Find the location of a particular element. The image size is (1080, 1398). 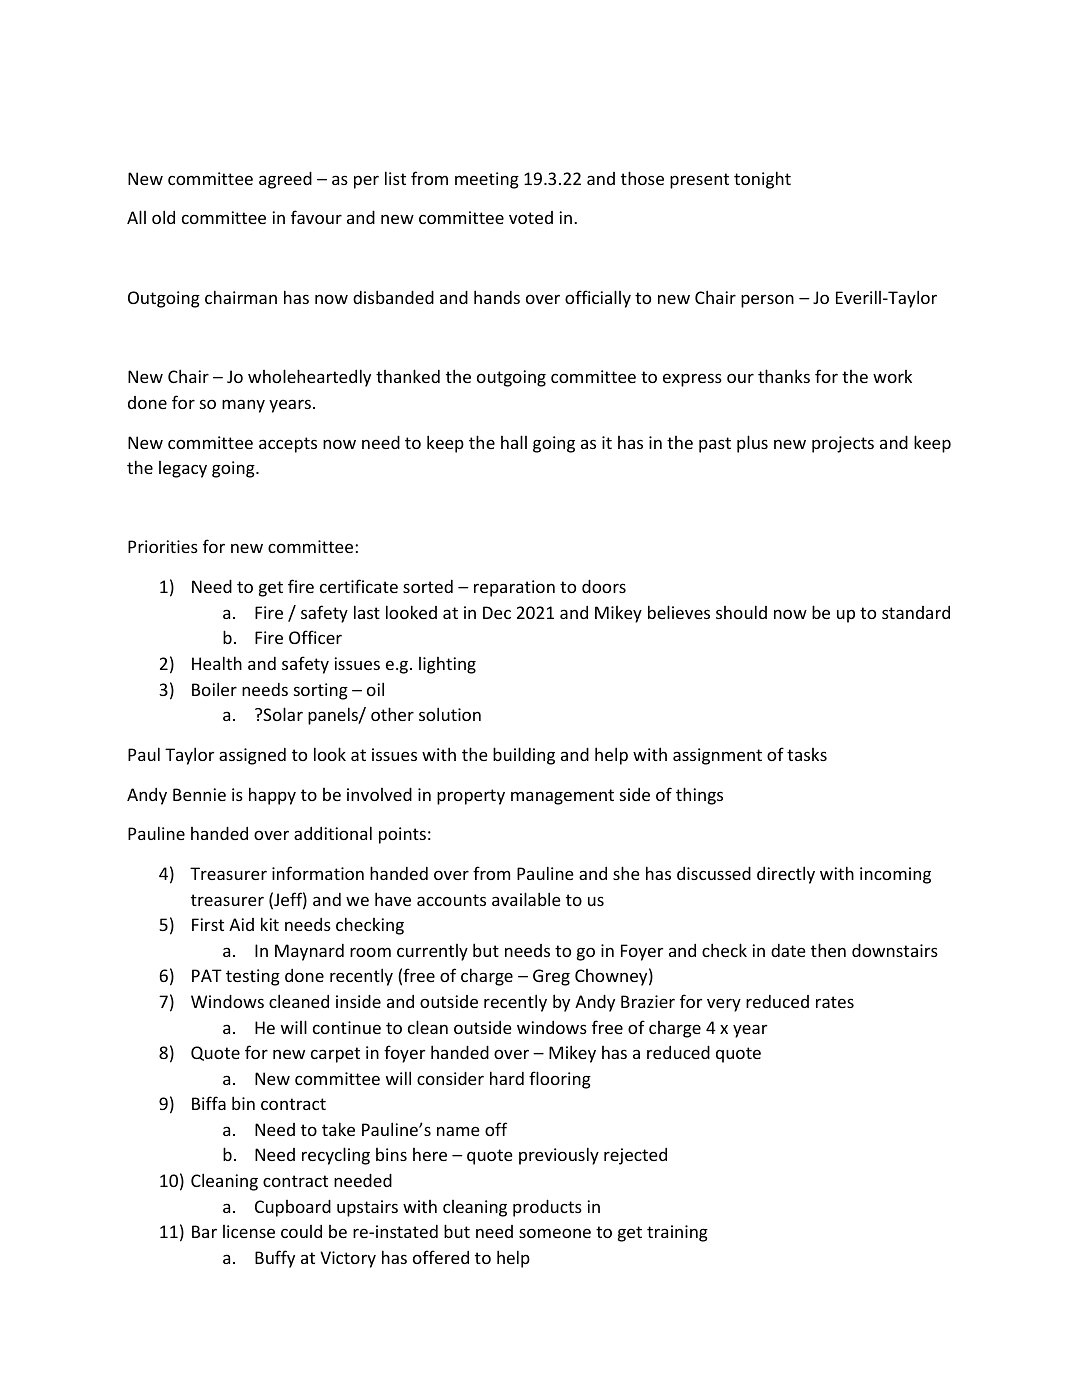

Priorities is located at coordinates (163, 546).
